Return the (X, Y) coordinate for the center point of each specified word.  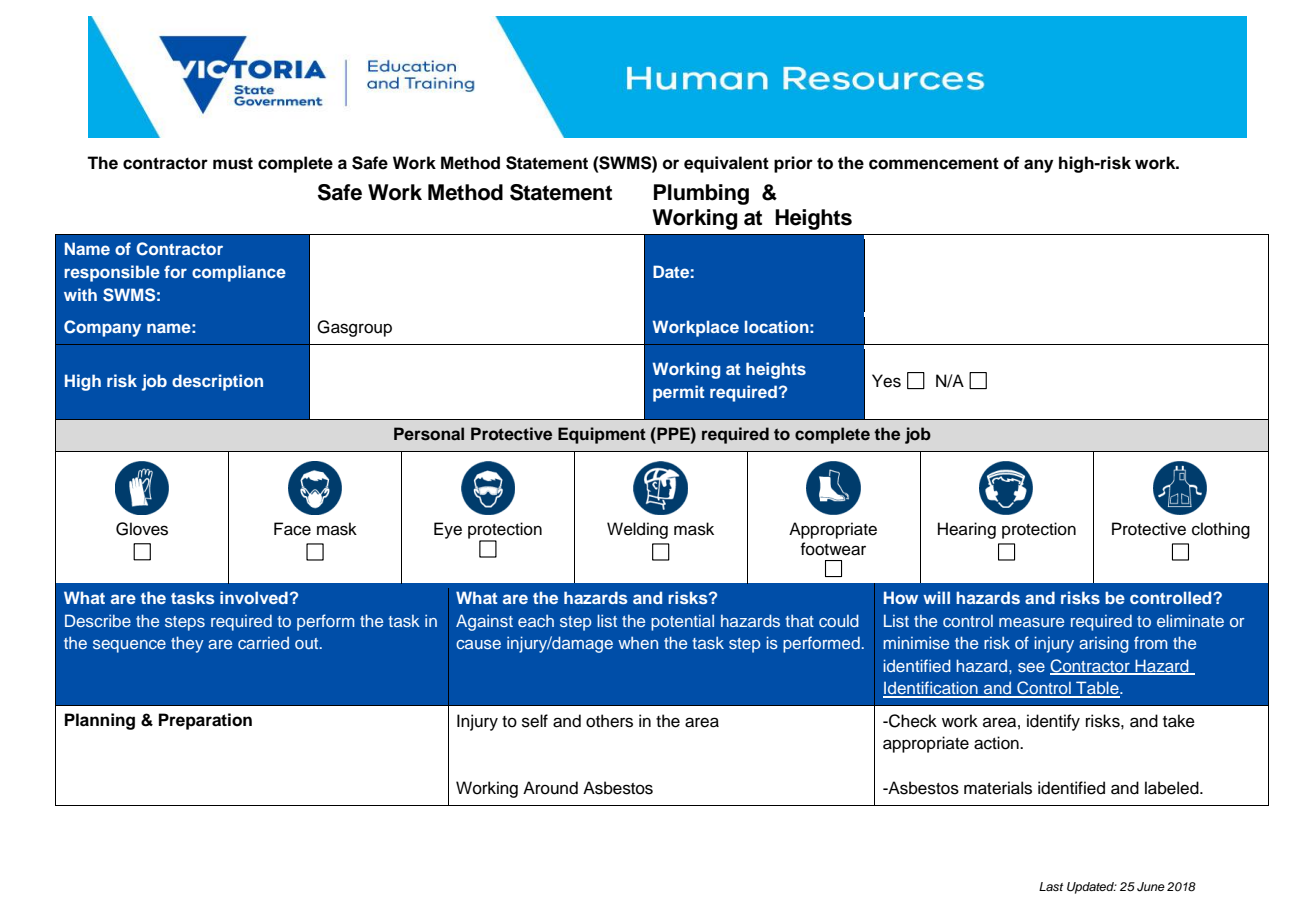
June (1151, 887)
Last (1051, 886)
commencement (934, 163)
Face (292, 529)
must (233, 163)
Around (550, 788)
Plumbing (701, 194)
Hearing (967, 530)
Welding (637, 530)
